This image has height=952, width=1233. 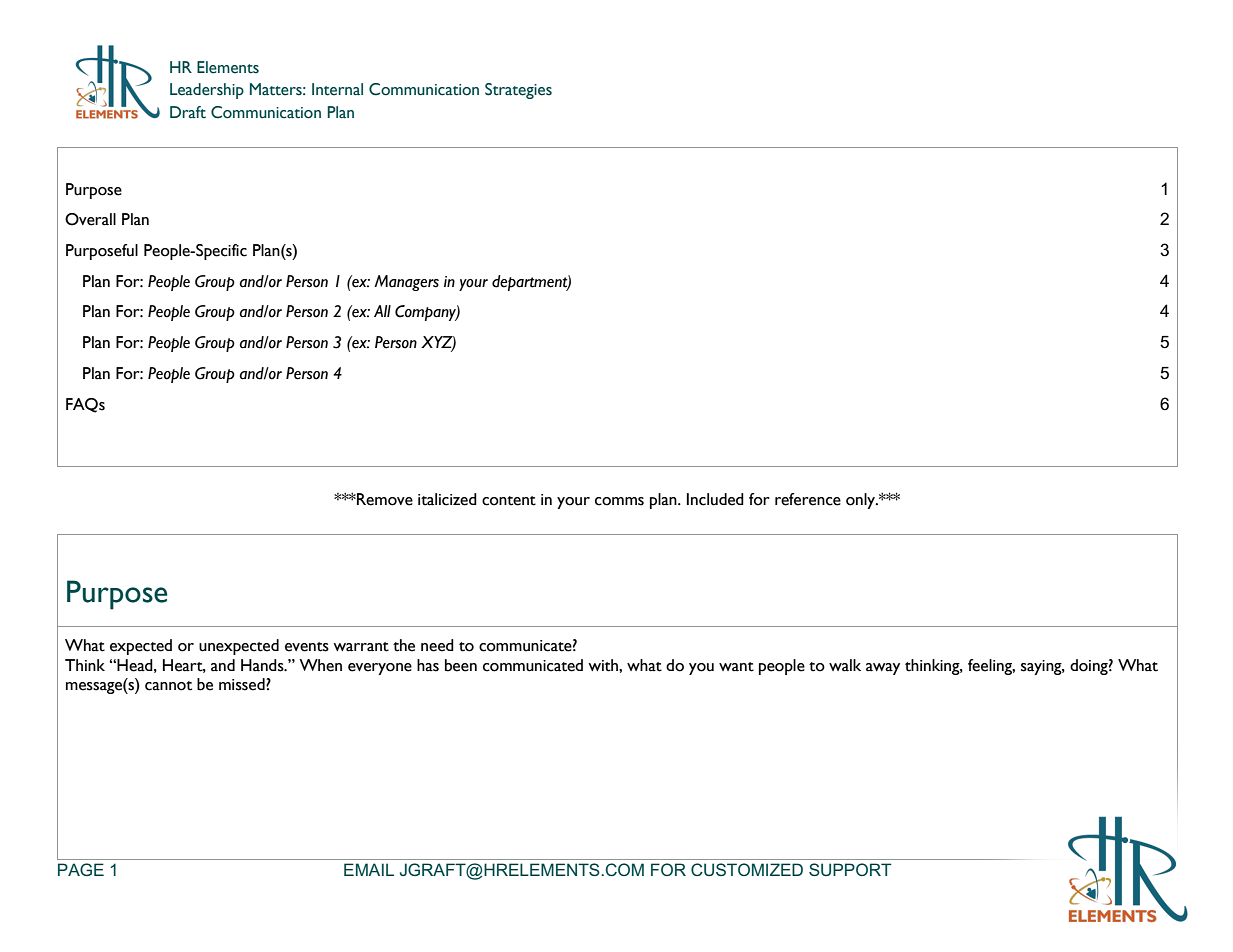 What do you see at coordinates (81, 869) in the image?
I see `PAGE` at bounding box center [81, 869].
